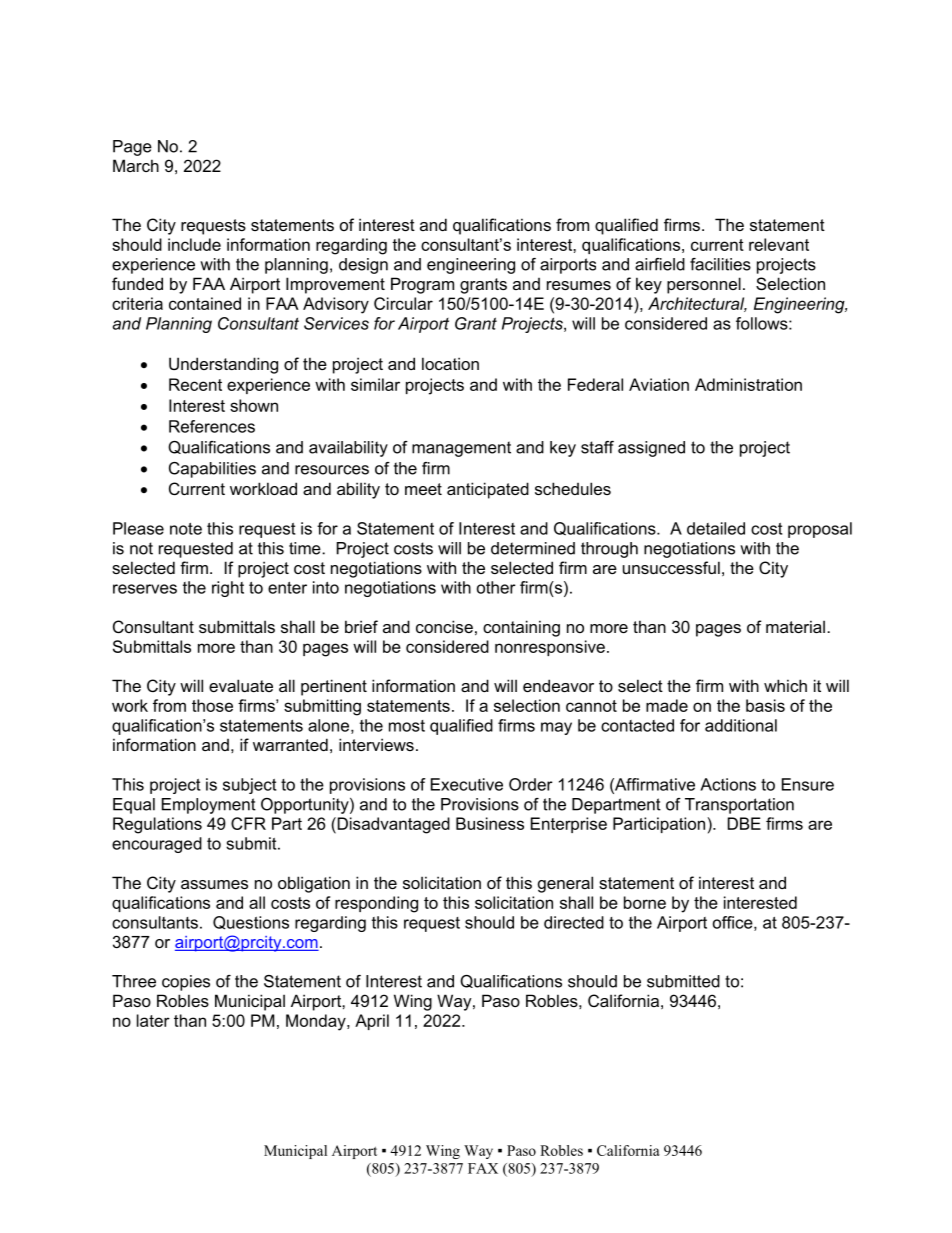  Describe the element at coordinates (779, 244) in the image. I see `relevant` at that location.
